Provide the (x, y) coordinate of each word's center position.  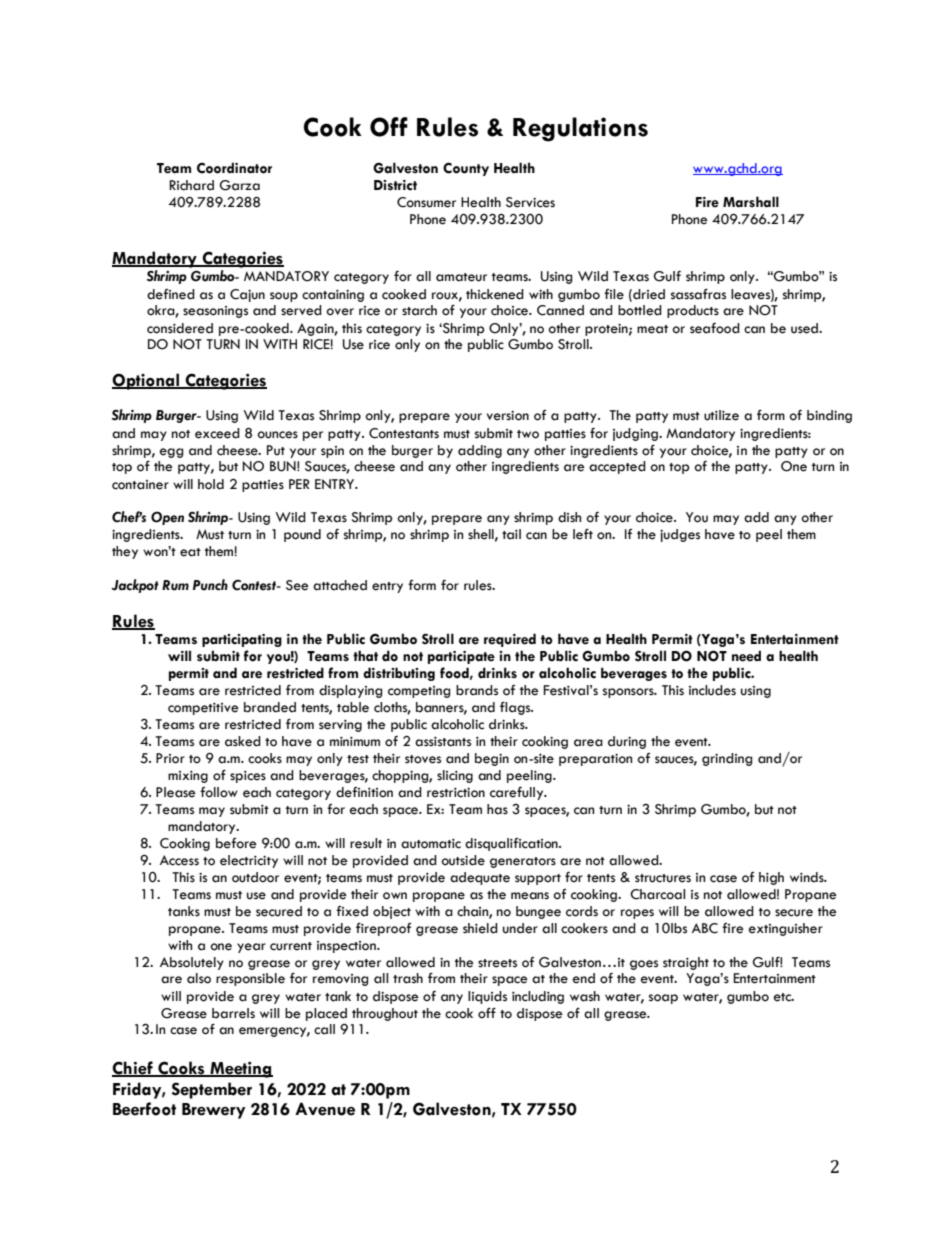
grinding (727, 759)
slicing (455, 776)
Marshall (751, 202)
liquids (487, 997)
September (212, 1090)
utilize (721, 415)
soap (663, 999)
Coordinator (234, 168)
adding (480, 451)
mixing (188, 777)
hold (211, 484)
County (466, 169)
